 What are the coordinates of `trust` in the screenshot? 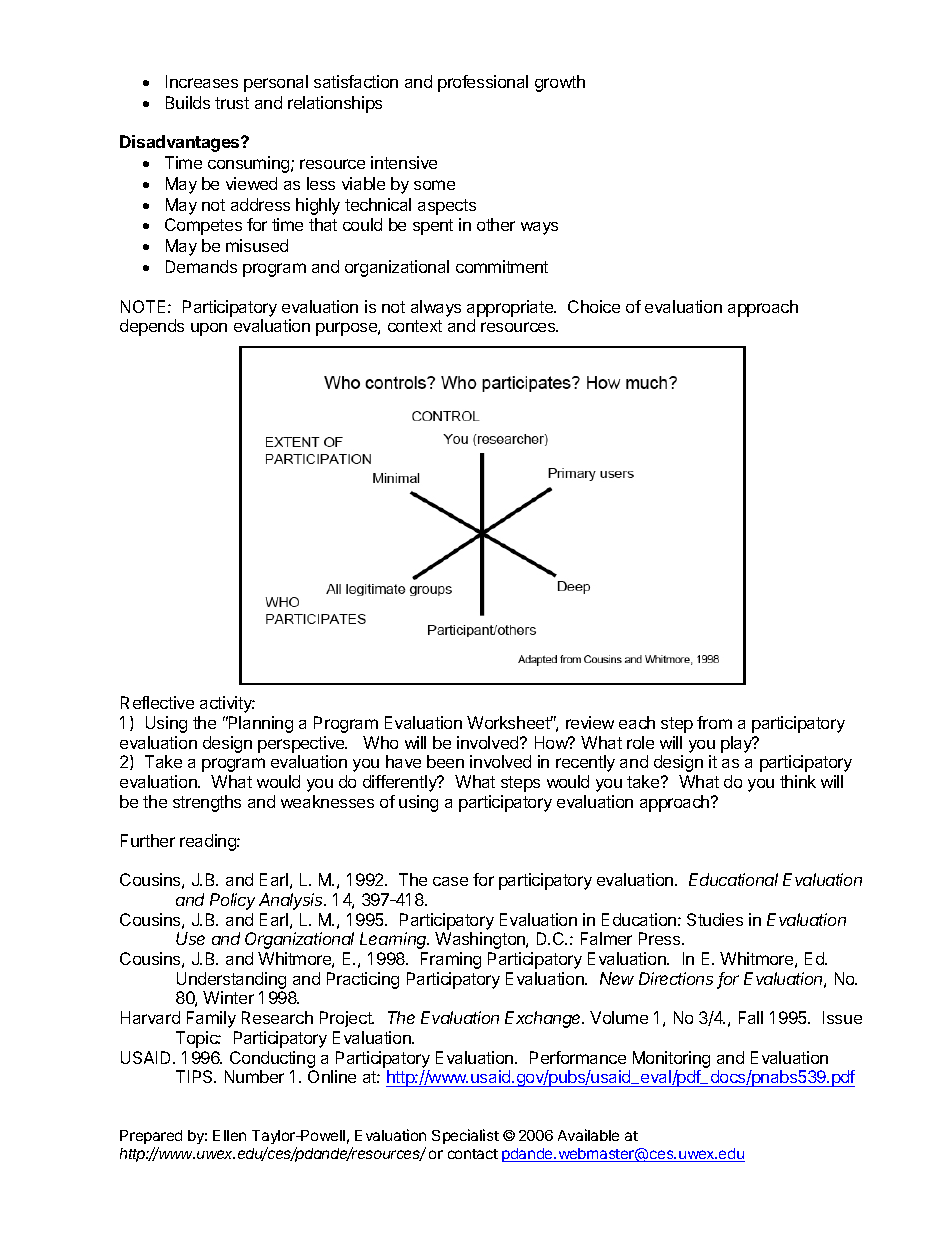 It's located at (232, 103).
